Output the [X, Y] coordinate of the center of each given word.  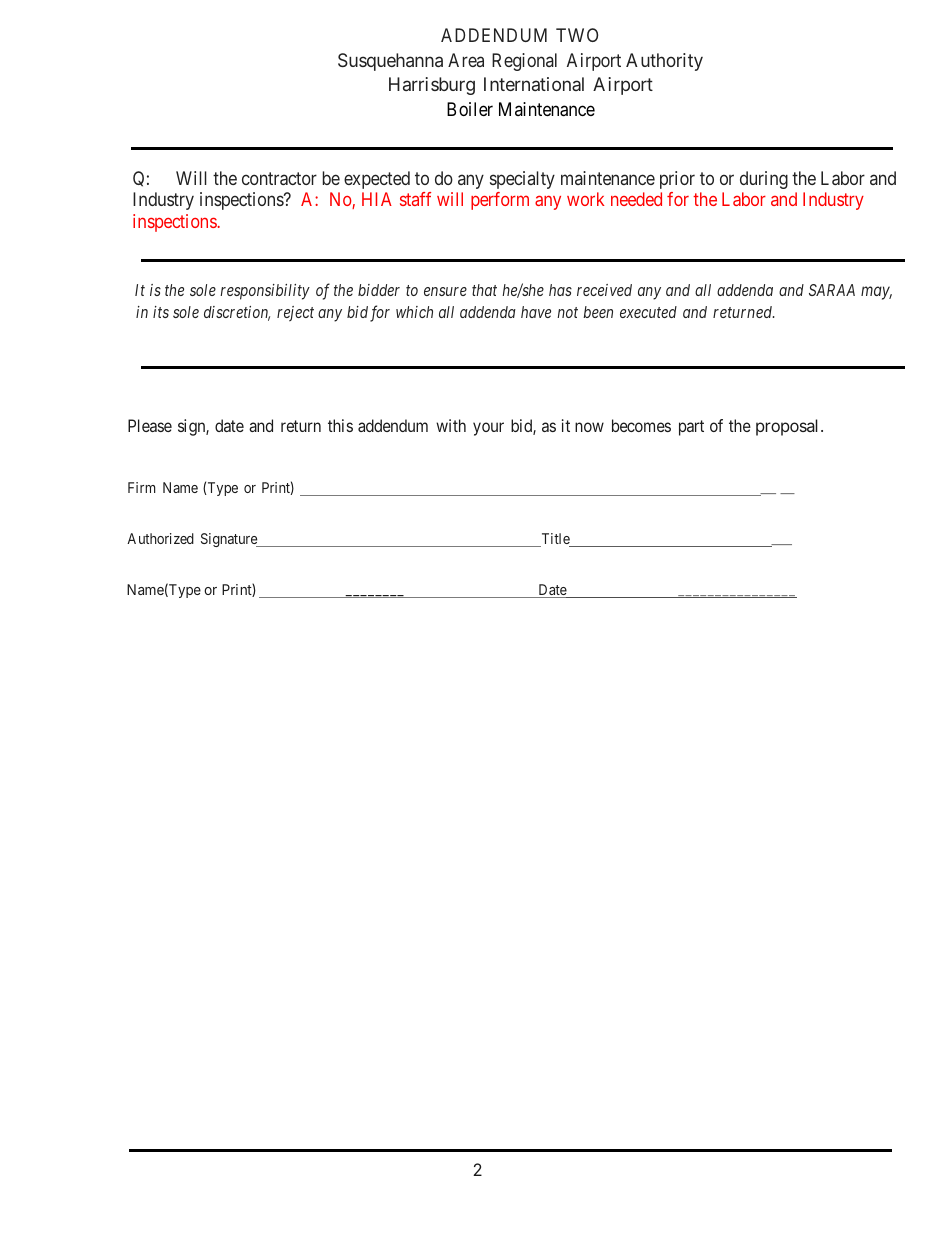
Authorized [160, 538]
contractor [279, 178]
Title [555, 540]
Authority [664, 62]
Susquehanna [390, 62]
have [536, 312]
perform [500, 201]
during [764, 180]
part [691, 428]
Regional [524, 62]
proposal [789, 427]
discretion [237, 313]
